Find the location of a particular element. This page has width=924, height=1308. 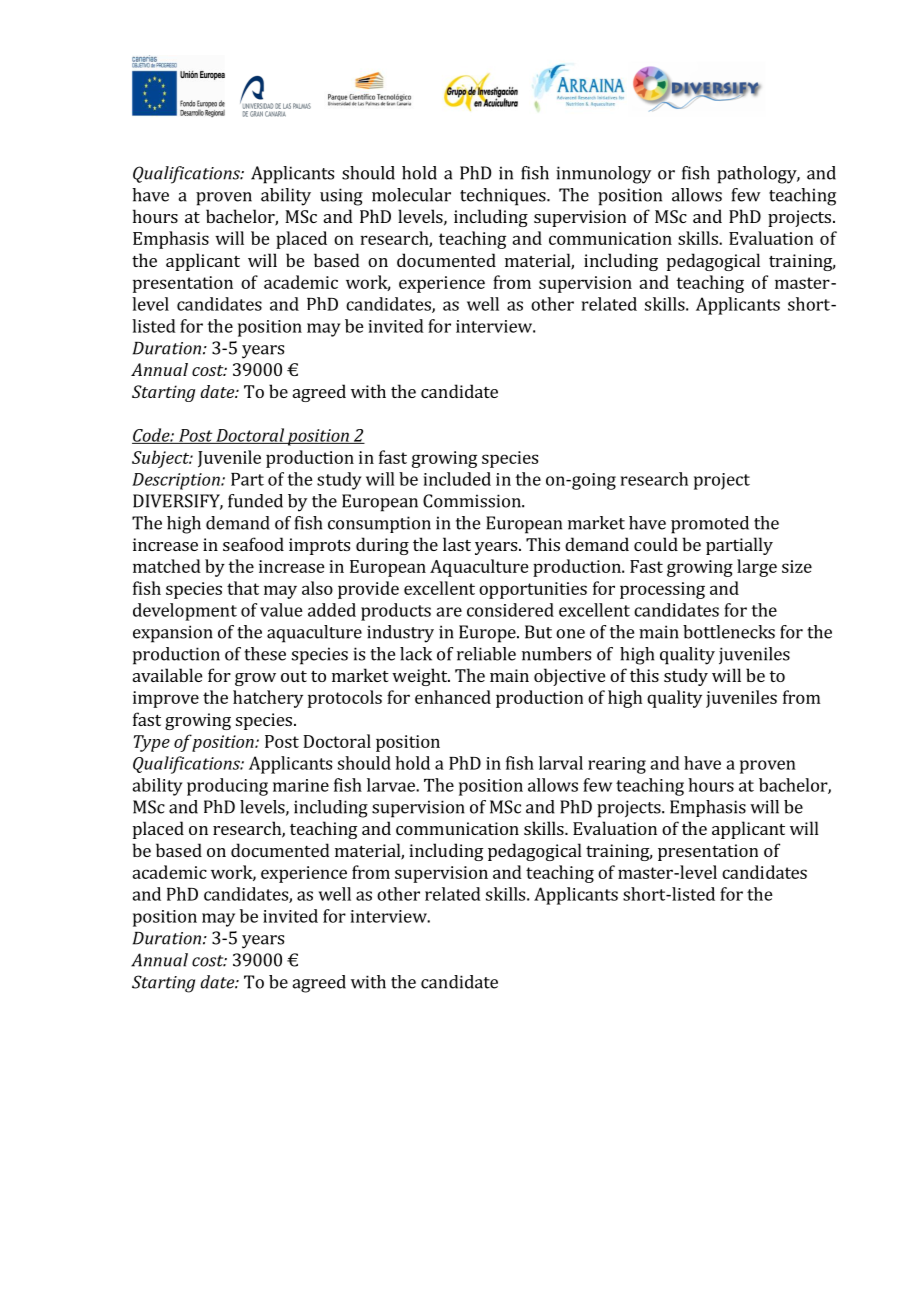

techniques is located at coordinates (504, 197).
